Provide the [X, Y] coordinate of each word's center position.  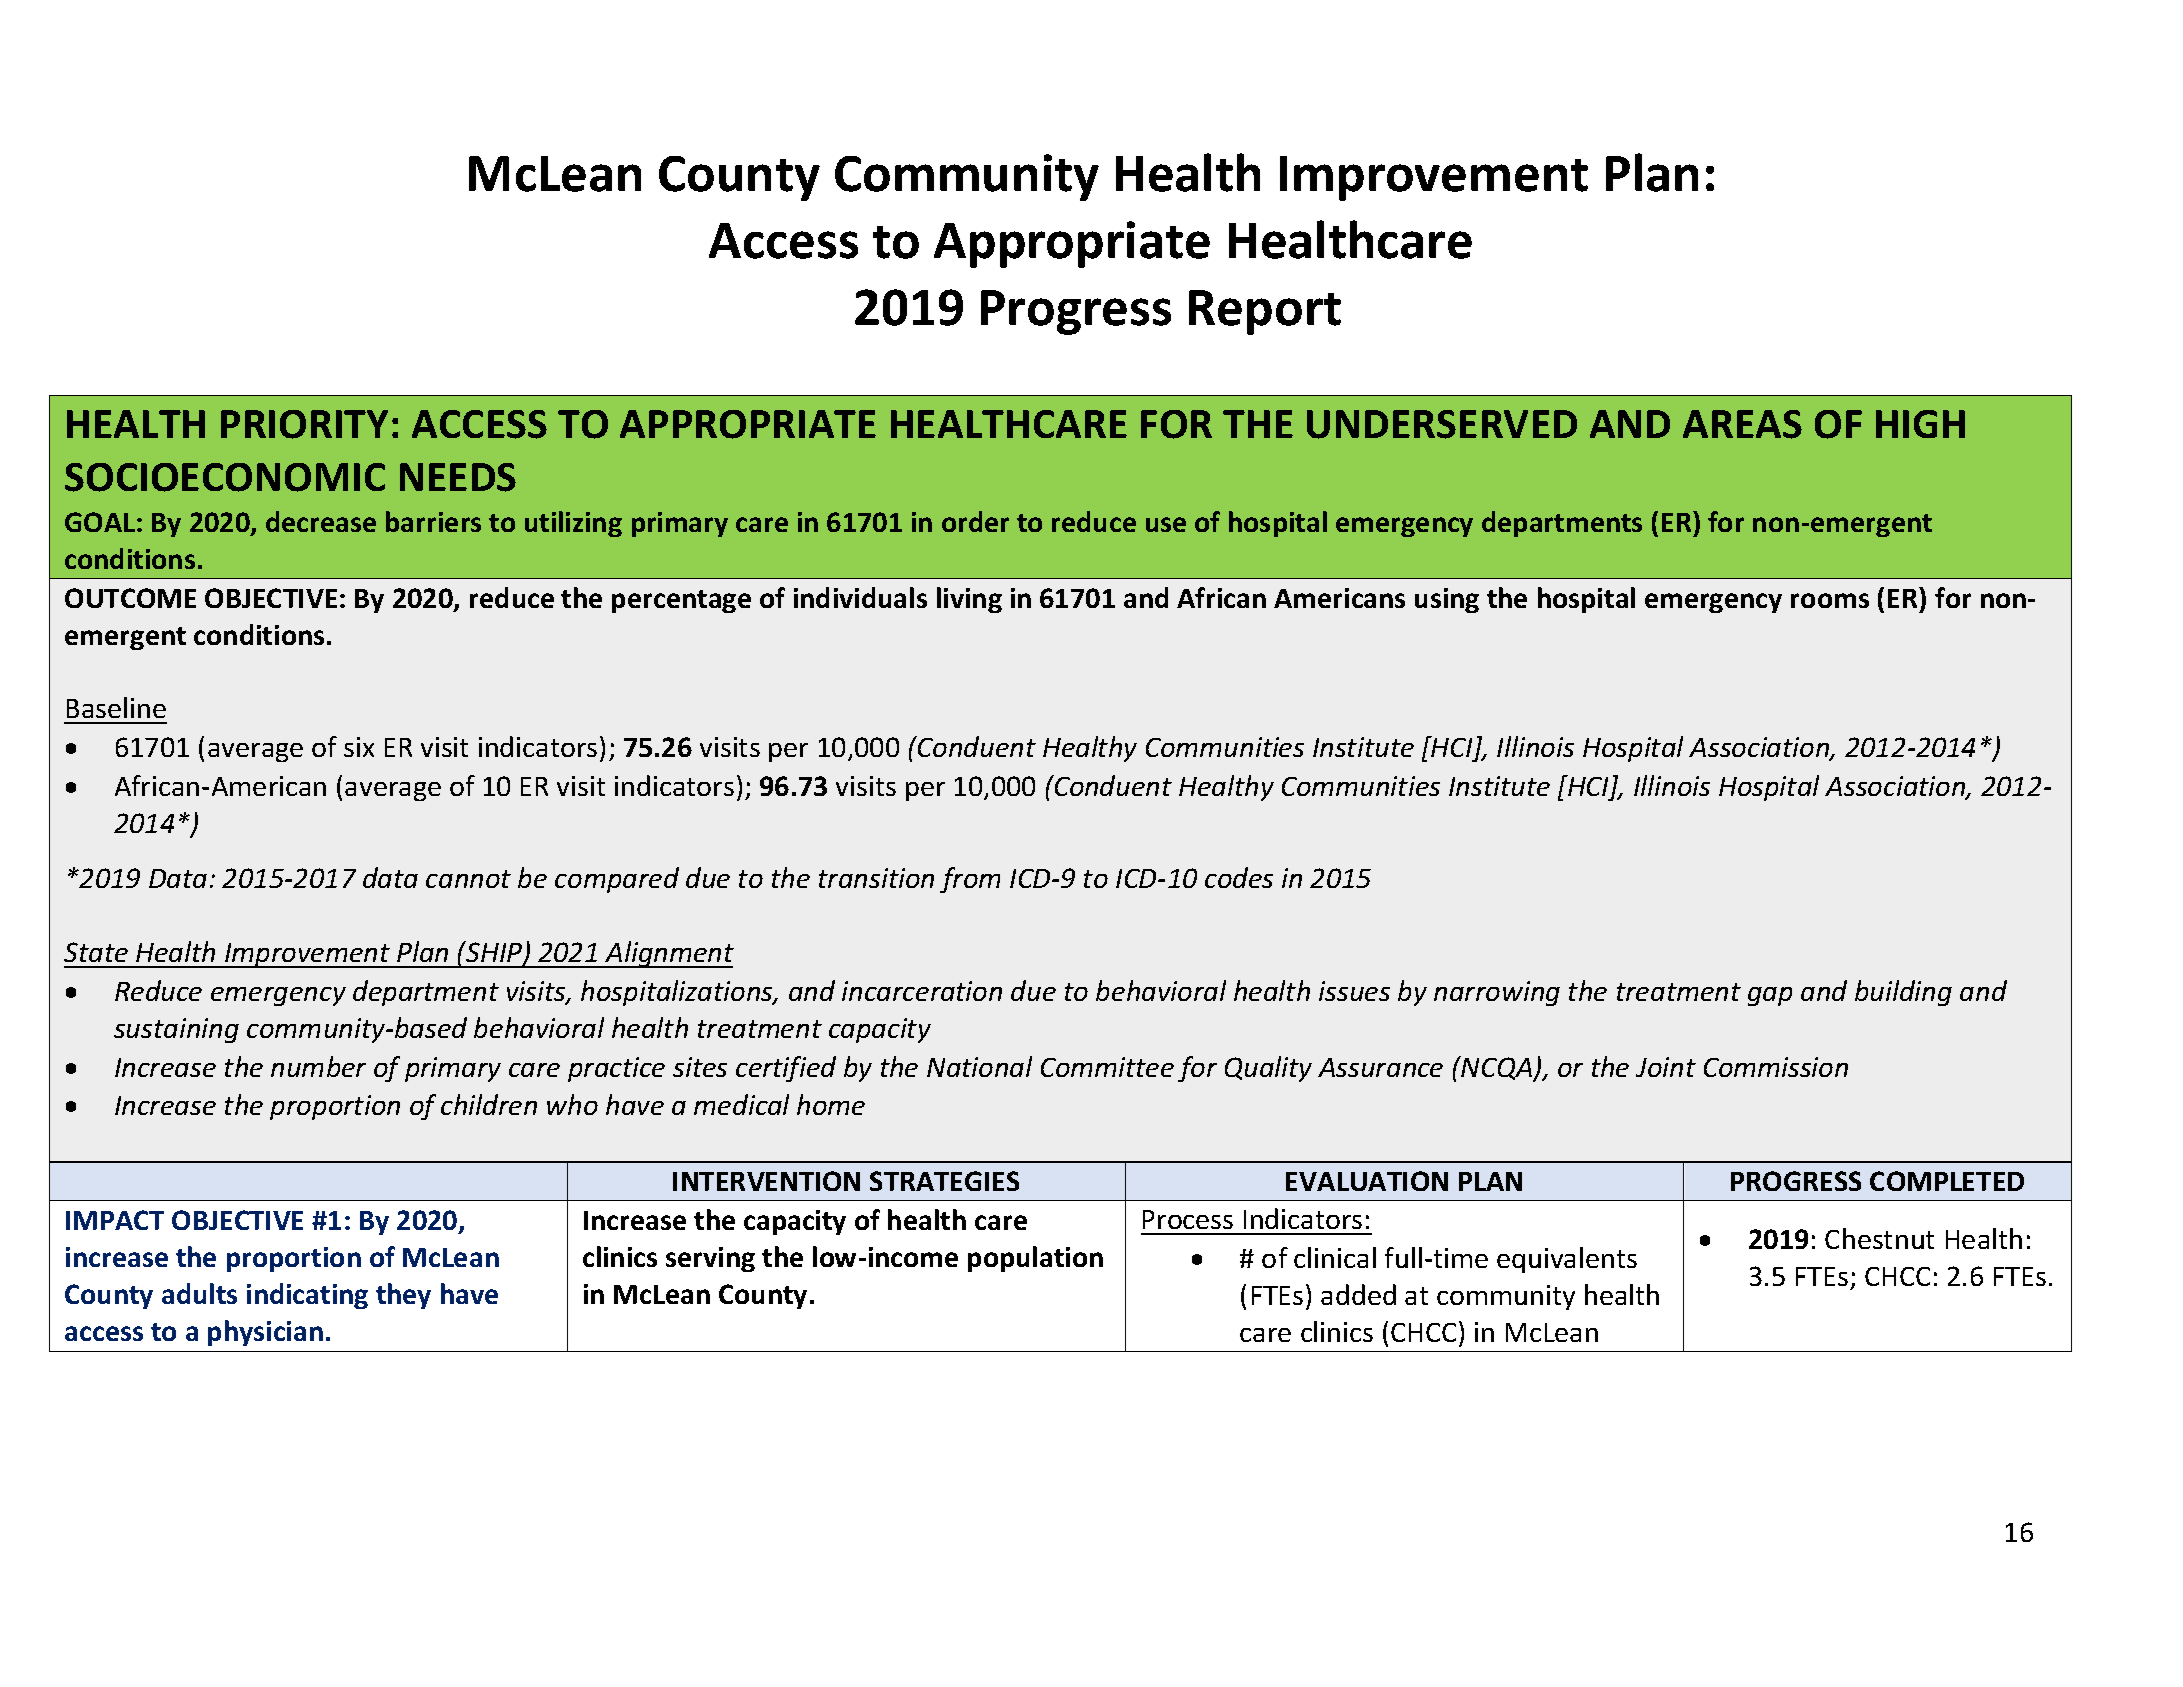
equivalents [1567, 1260]
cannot [468, 879]
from [970, 880]
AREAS [1742, 424]
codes [1239, 877]
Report [1265, 312]
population [1035, 1259]
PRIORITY [304, 424]
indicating [307, 1296]
